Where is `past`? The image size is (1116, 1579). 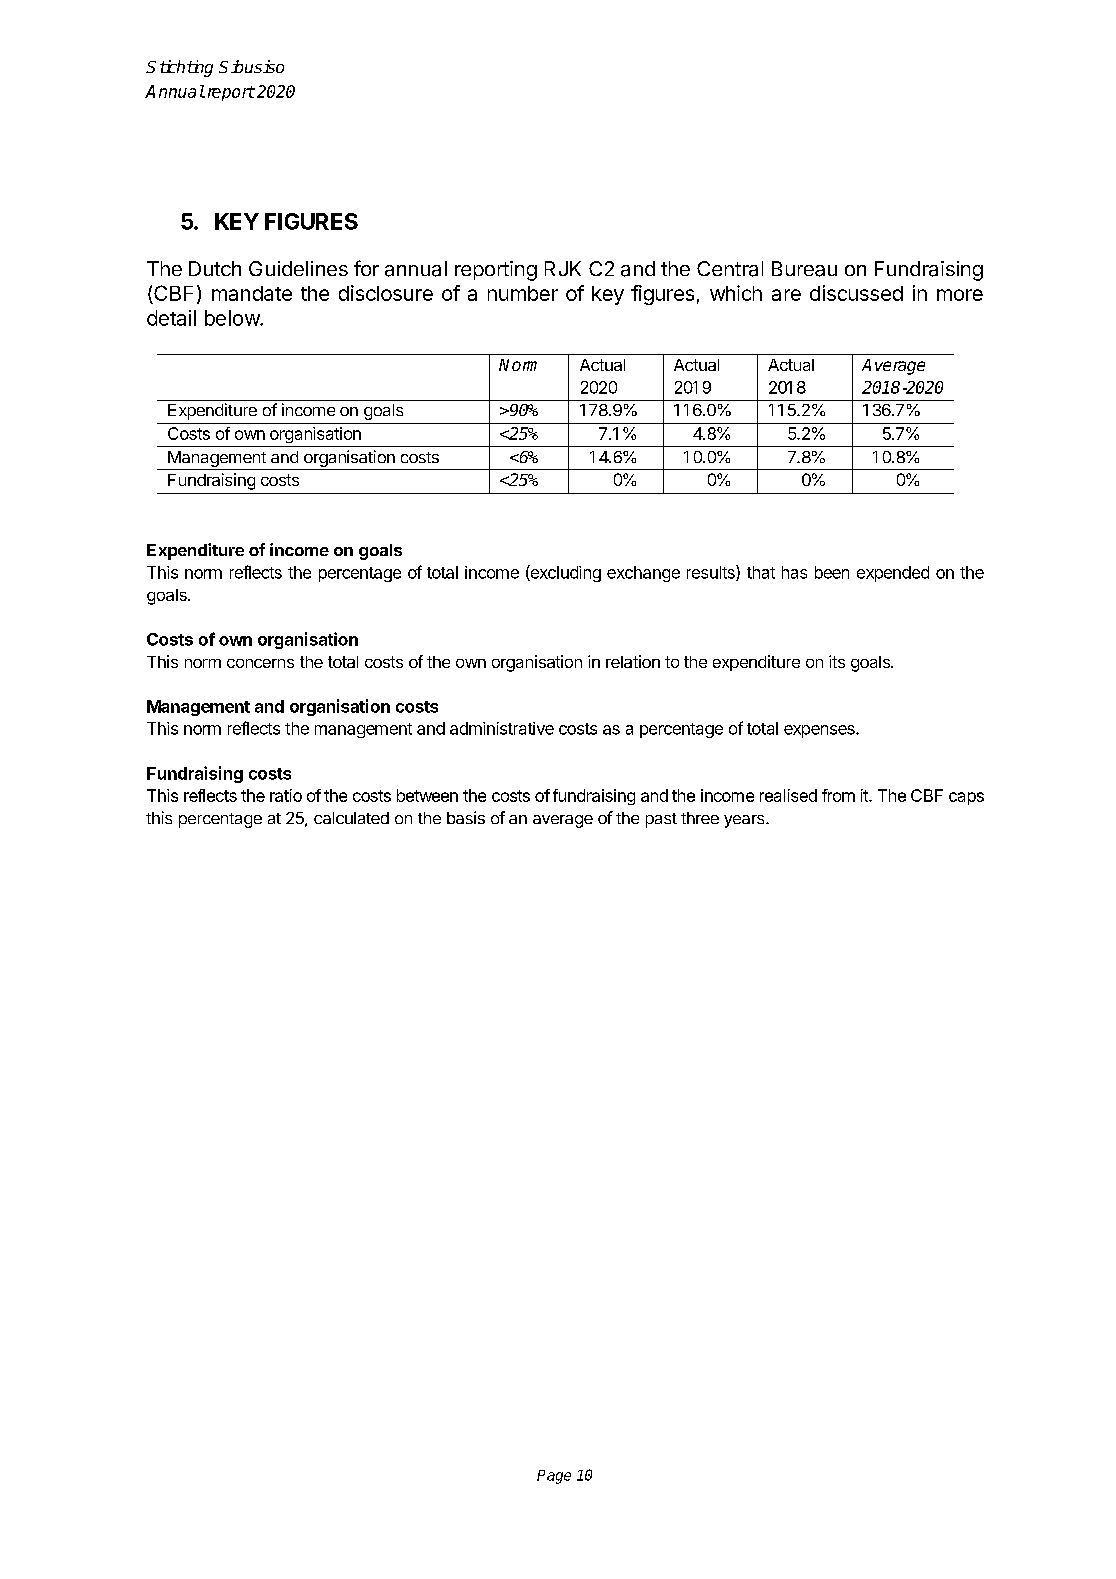 past is located at coordinates (661, 820).
